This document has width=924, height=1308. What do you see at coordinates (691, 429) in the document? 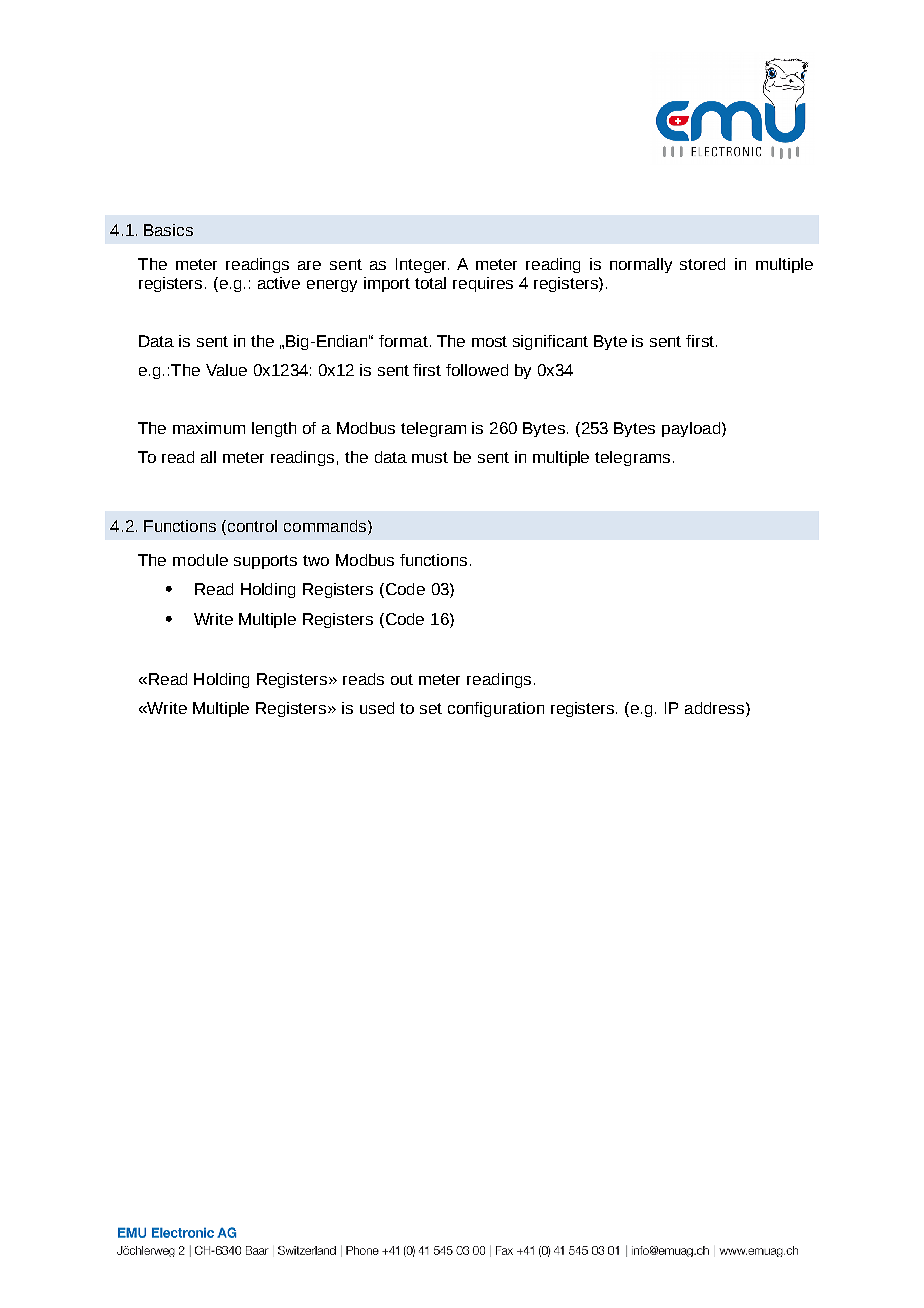
I see `payload` at bounding box center [691, 429].
